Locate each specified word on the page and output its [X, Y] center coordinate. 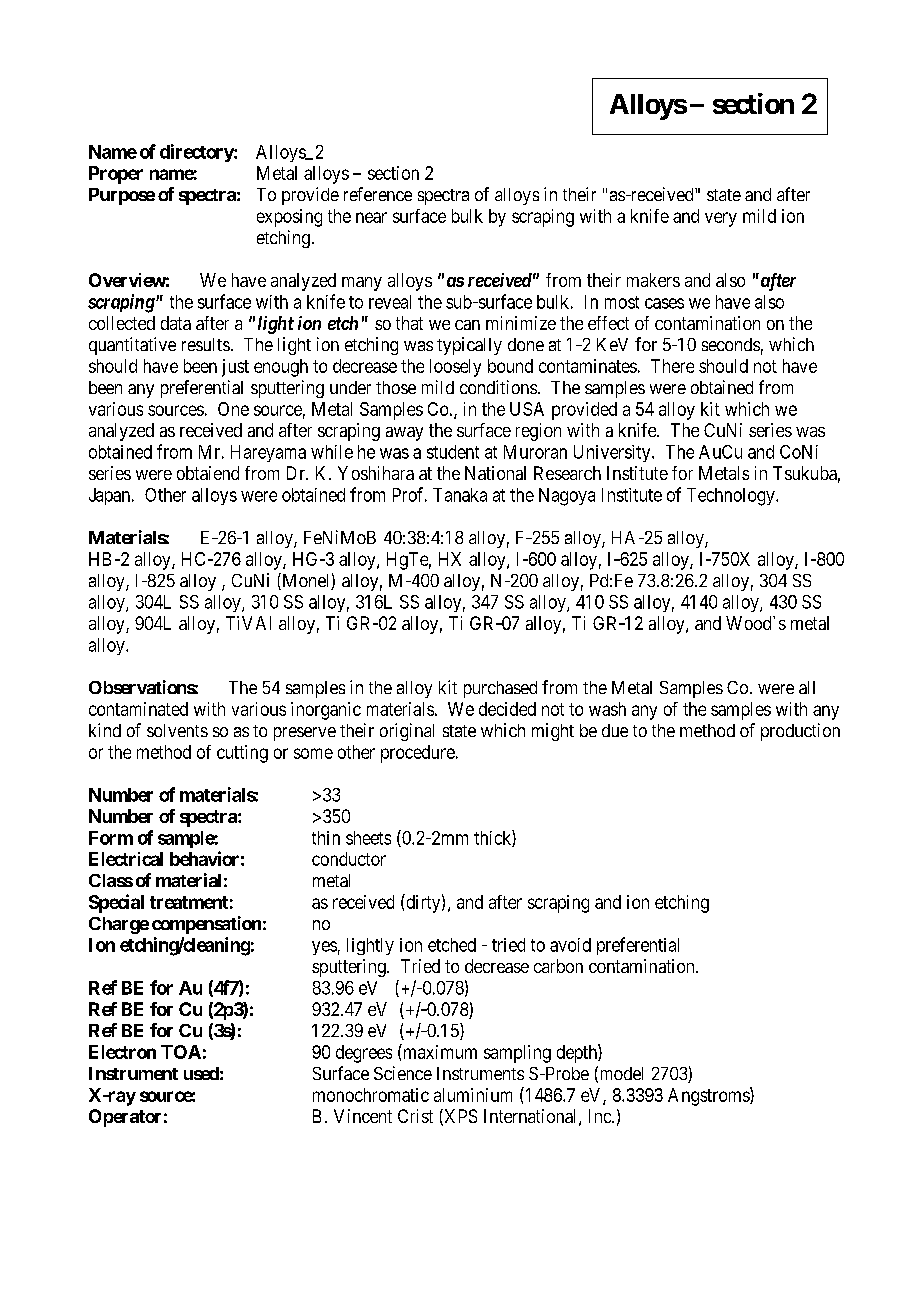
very [721, 219]
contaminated [138, 709]
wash [607, 709]
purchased [500, 689]
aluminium [473, 1095]
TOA [181, 1052]
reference [378, 194]
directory [197, 153]
